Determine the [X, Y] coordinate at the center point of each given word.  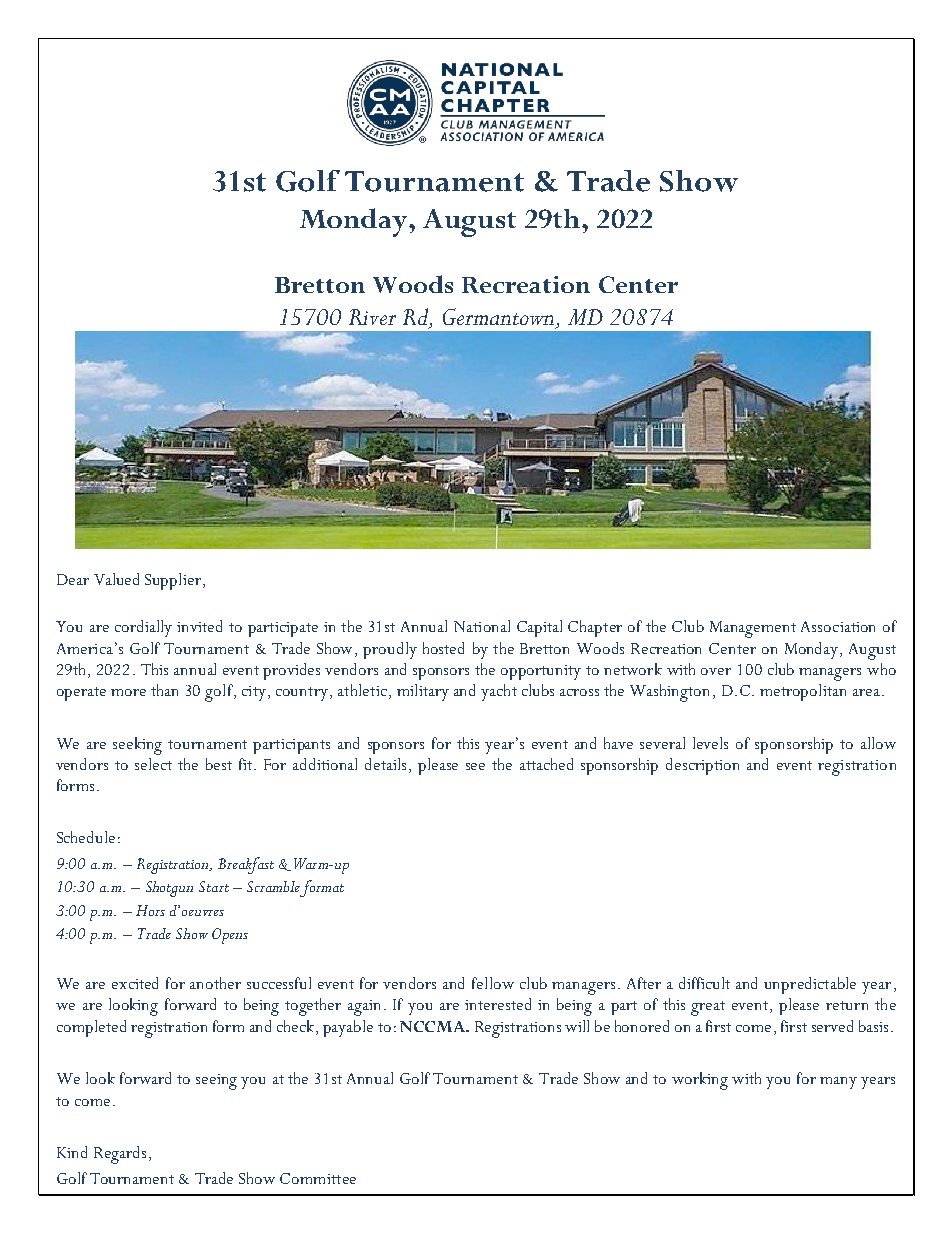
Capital [539, 628]
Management [753, 629]
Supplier [173, 581]
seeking [137, 746]
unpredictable [810, 985]
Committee [318, 1178]
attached [546, 764]
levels [710, 743]
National [482, 626]
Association [838, 626]
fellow [493, 983]
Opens [230, 936]
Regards [120, 1155]
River [372, 317]
